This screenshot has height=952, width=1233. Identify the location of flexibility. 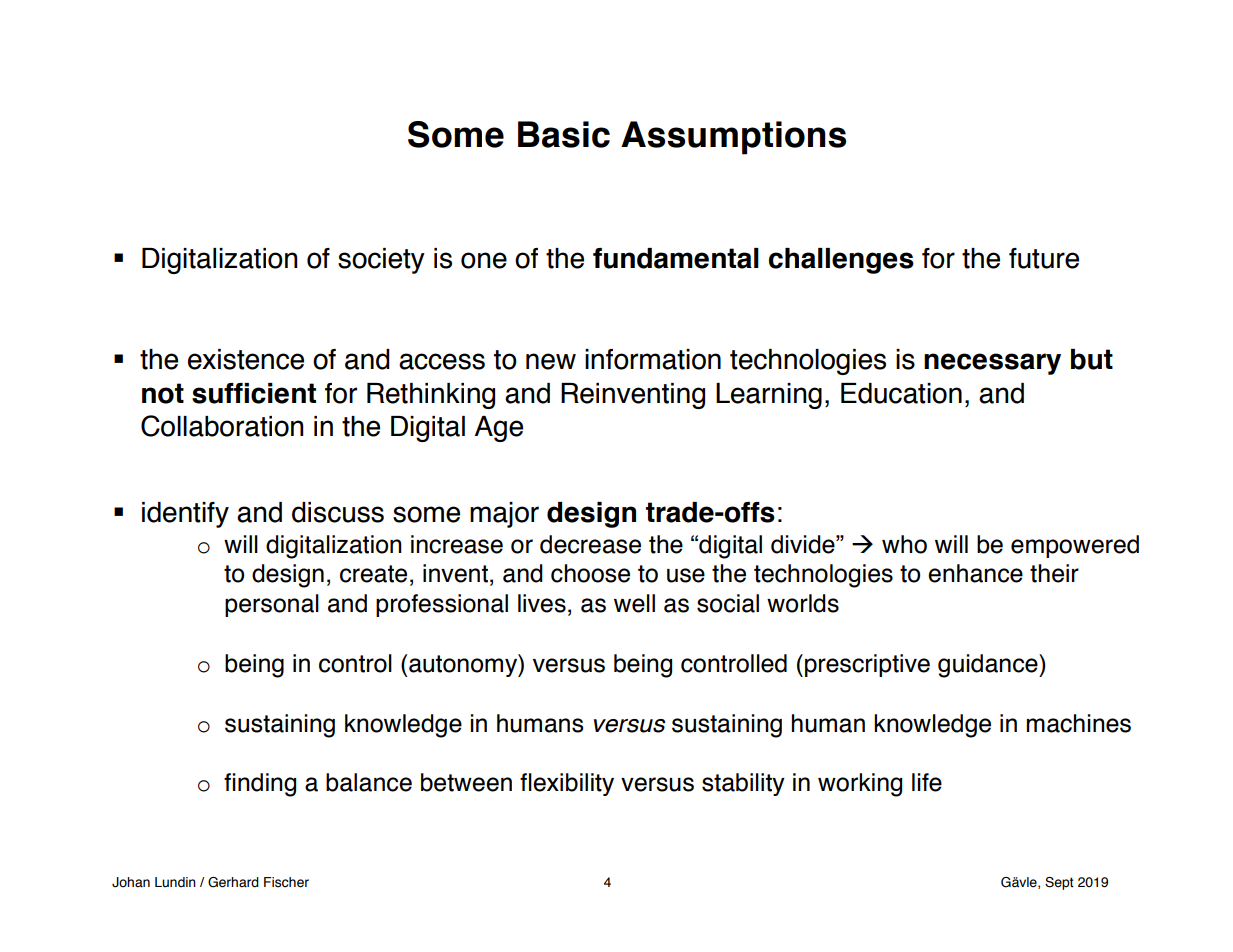
(567, 784).
